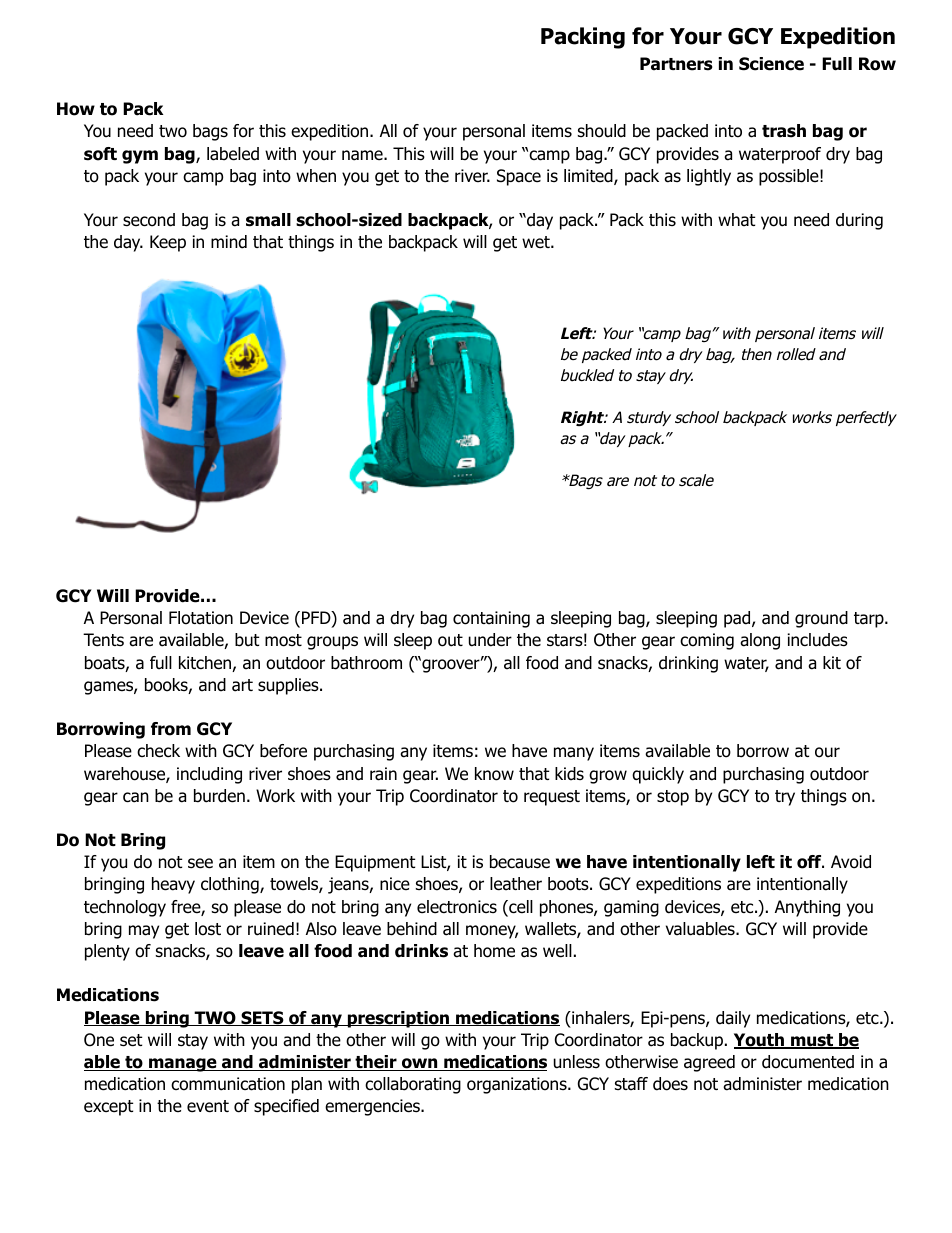 The height and width of the screenshot is (1233, 952). Describe the element at coordinates (738, 619) in the screenshot. I see `pad` at that location.
